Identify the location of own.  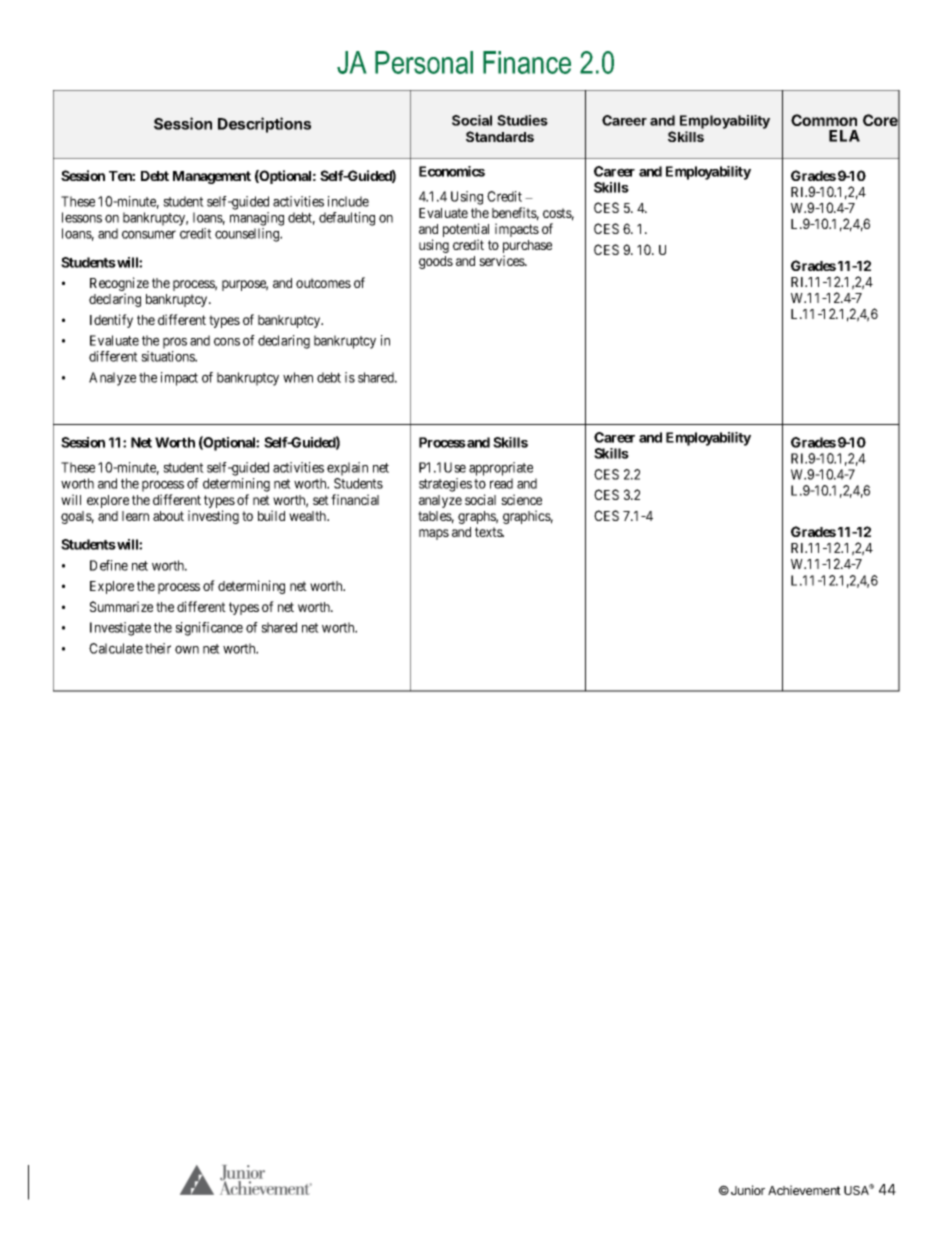
(187, 649).
